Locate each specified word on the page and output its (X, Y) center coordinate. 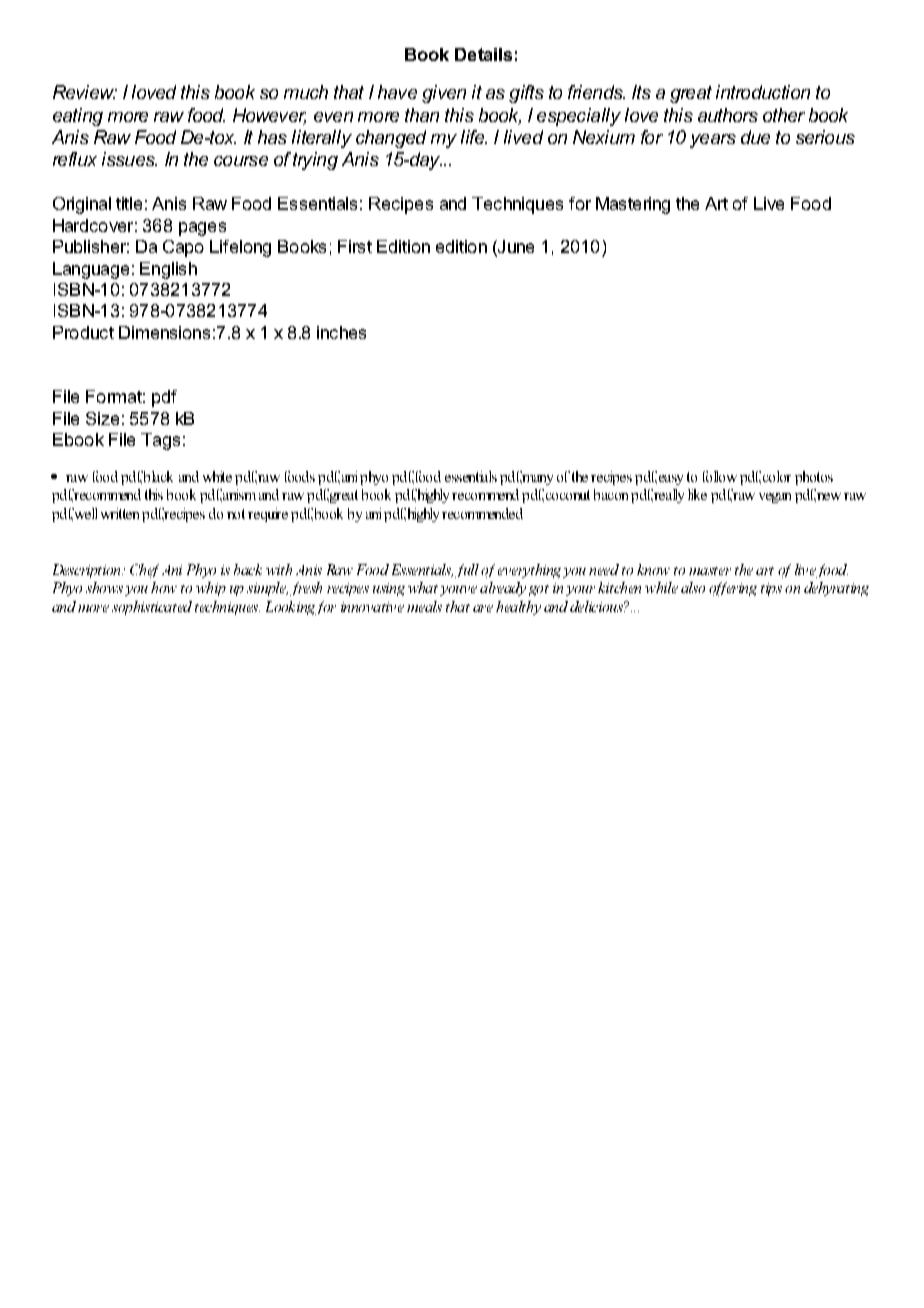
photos (814, 478)
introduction (763, 92)
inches (341, 332)
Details (483, 54)
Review (85, 92)
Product (83, 332)
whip (211, 589)
